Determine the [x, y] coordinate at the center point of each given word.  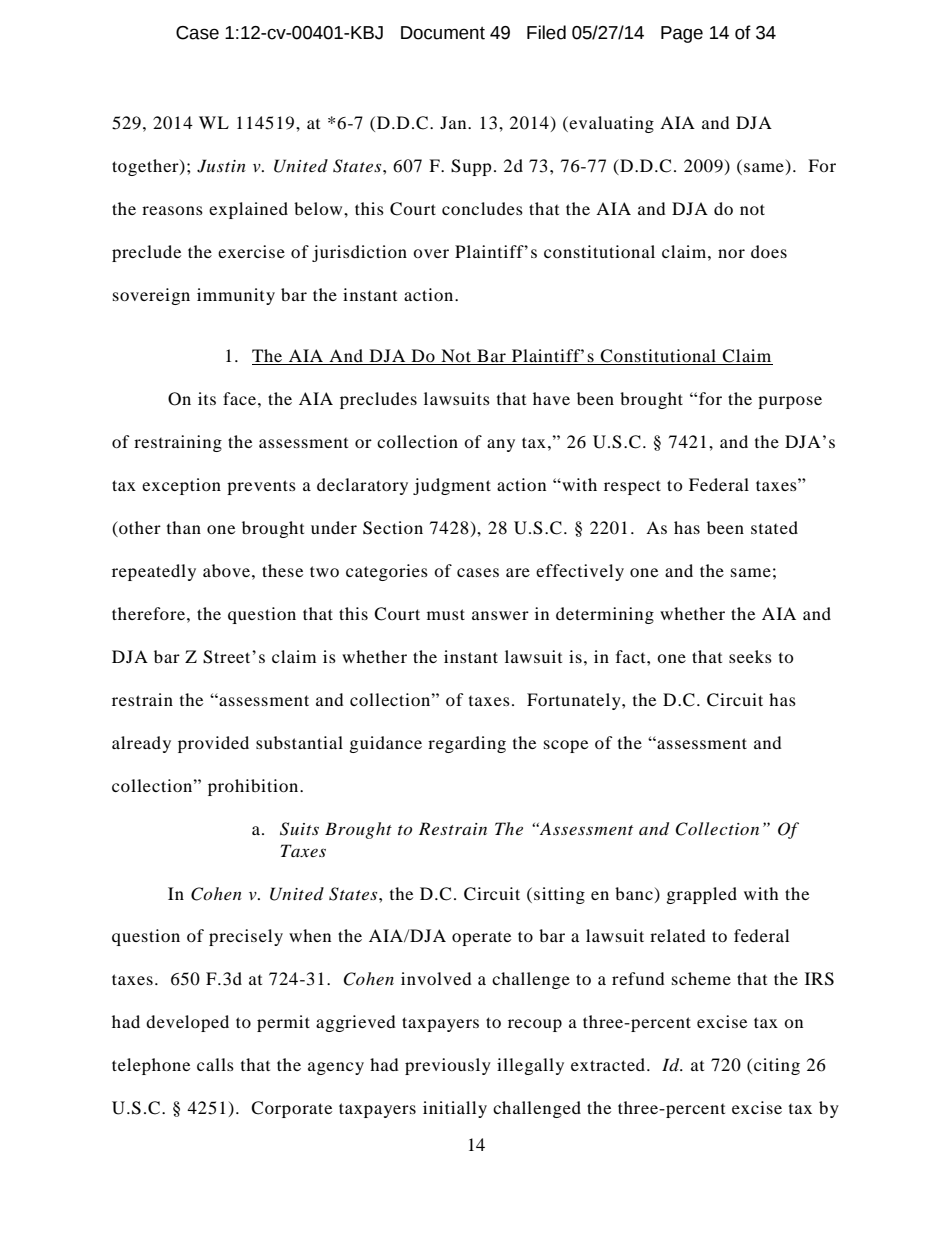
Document [443, 33]
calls [215, 1064]
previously [448, 1066]
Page [682, 34]
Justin [221, 166]
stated [774, 527]
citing [777, 1066]
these [282, 570]
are [518, 572]
